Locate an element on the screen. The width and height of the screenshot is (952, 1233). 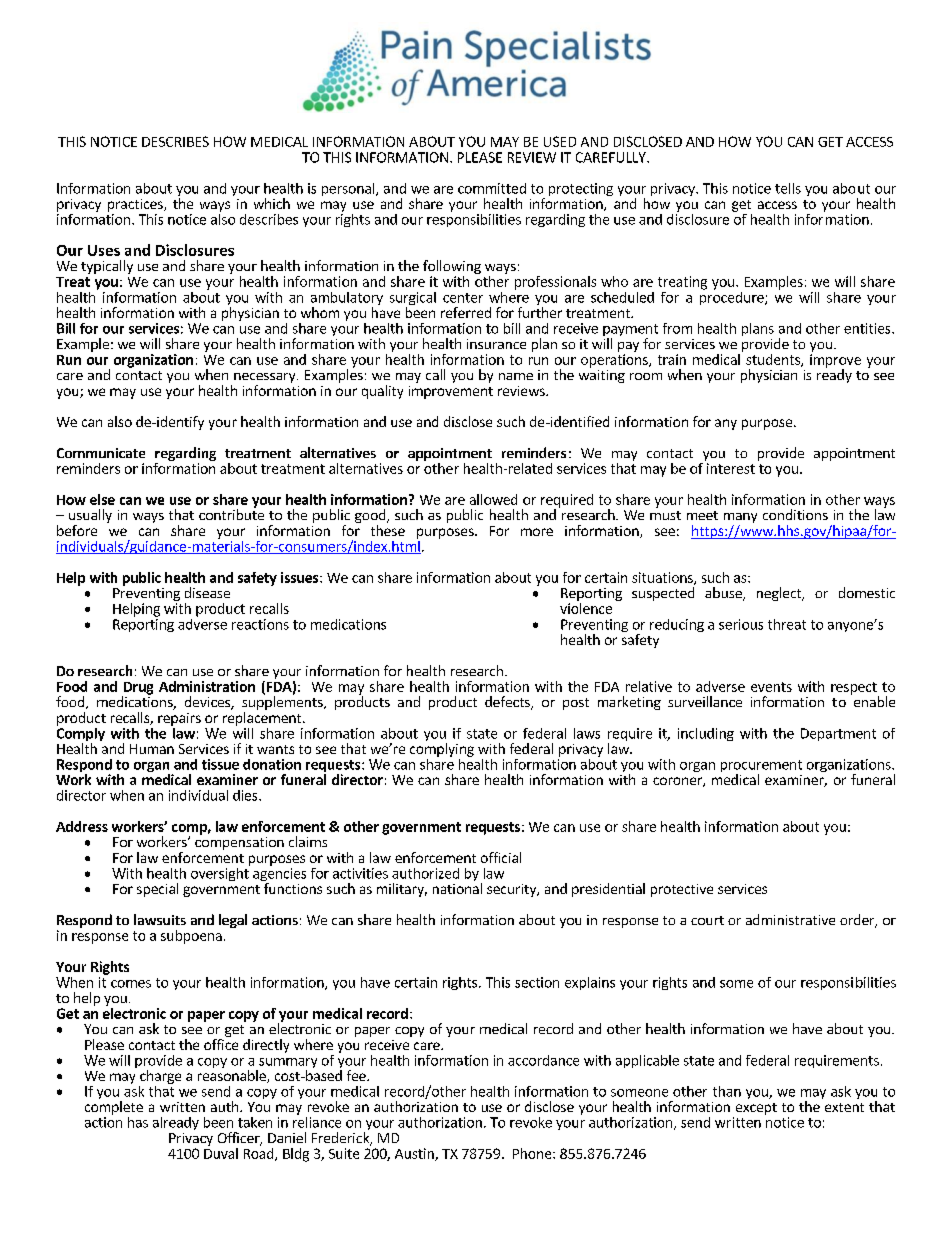
has is located at coordinates (138, 1122).
